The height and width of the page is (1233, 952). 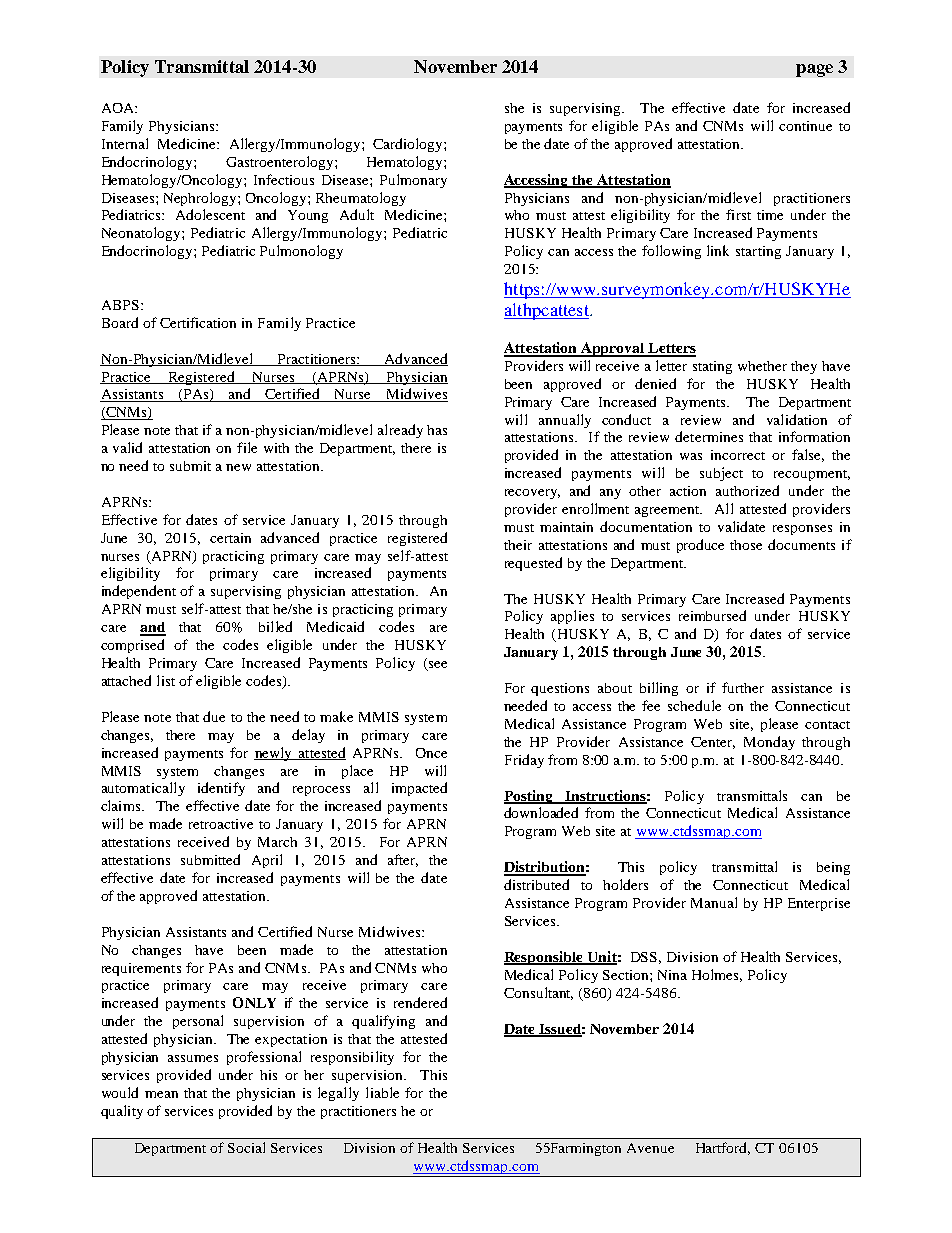 I want to click on distributed, so click(x=536, y=884).
